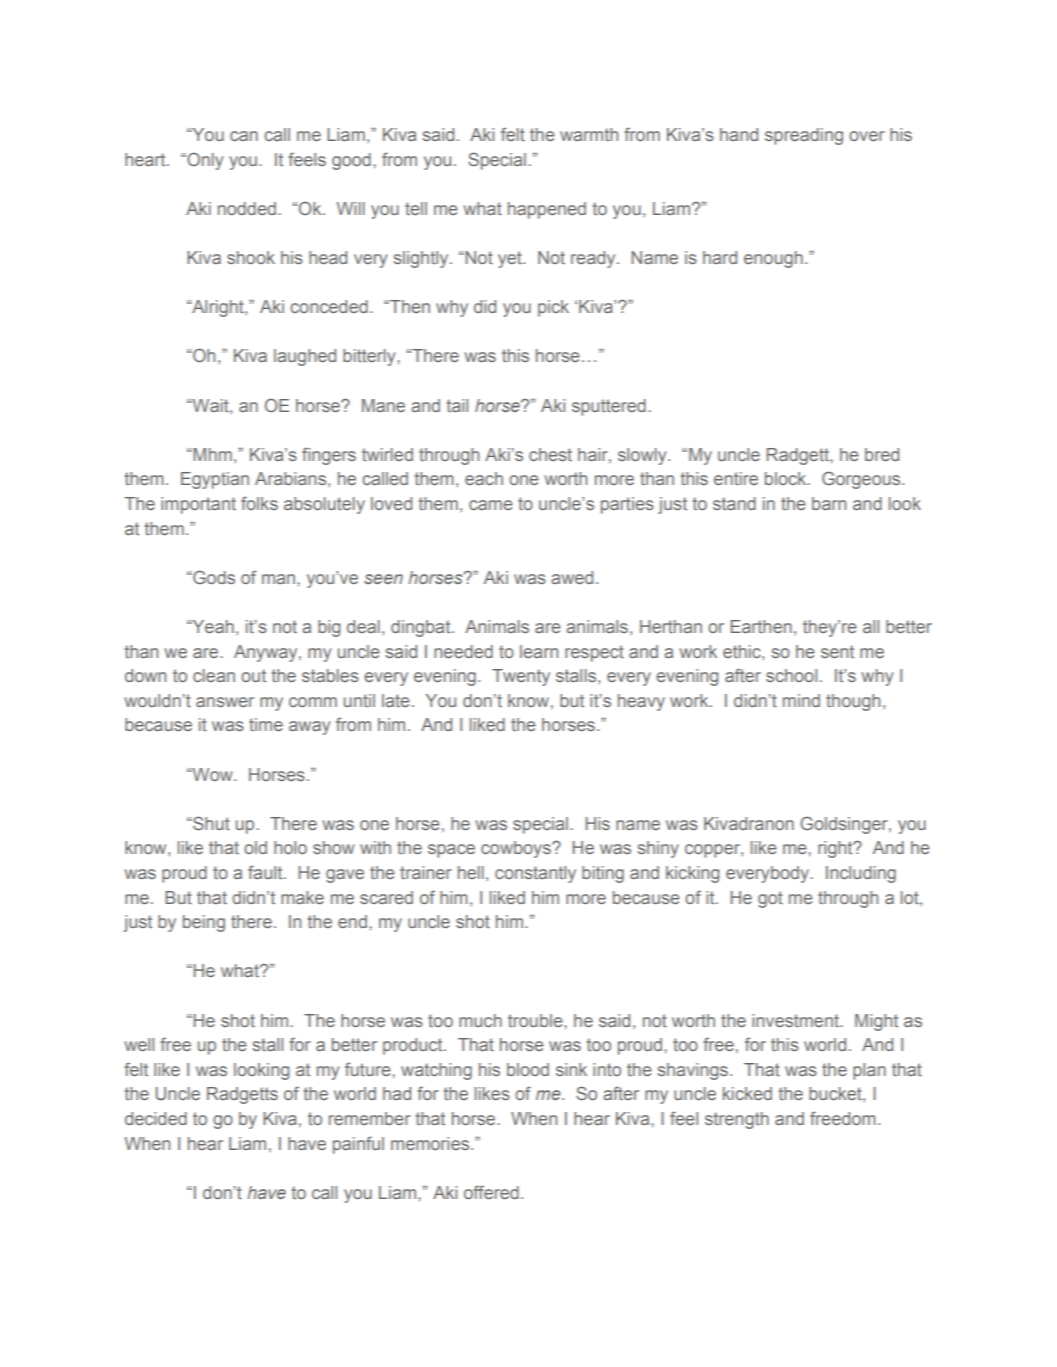 Image resolution: width=1057 pixels, height=1367 pixels. What do you see at coordinates (204, 161) in the screenshot?
I see `Only` at bounding box center [204, 161].
